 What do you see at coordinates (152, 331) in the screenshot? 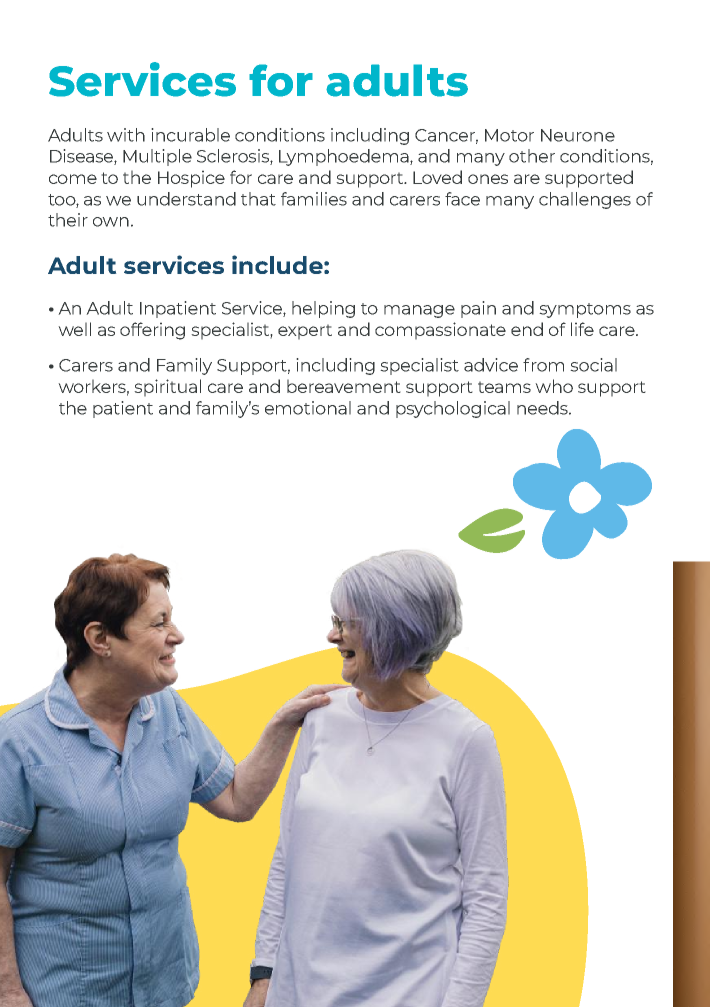
I see `offering` at bounding box center [152, 331].
